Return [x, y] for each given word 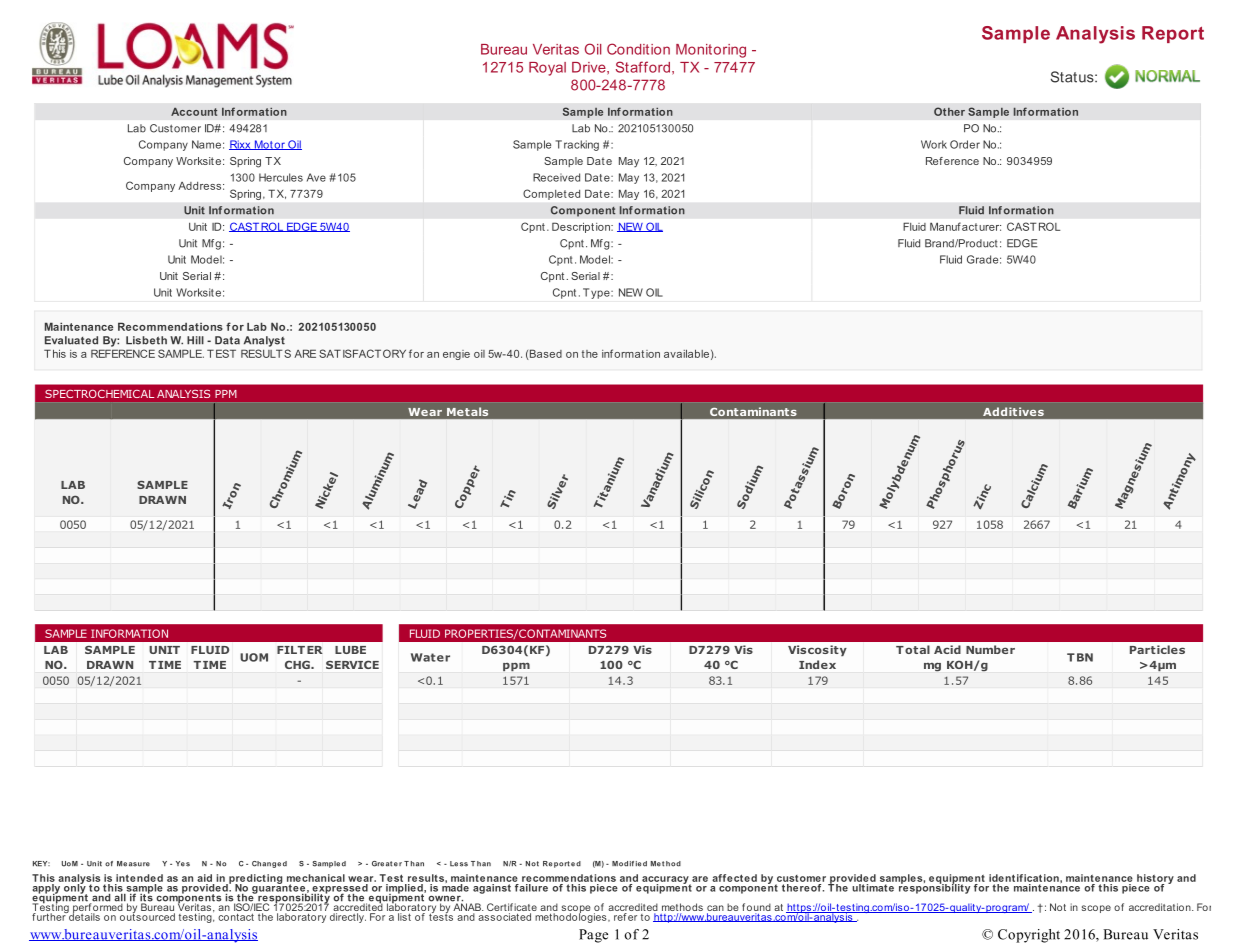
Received [556, 177]
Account [194, 112]
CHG [298, 665]
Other [949, 111]
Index [817, 664]
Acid [947, 649]
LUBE [350, 650]
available [686, 353]
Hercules [281, 177]
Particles [1157, 649]
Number [990, 649]
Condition [638, 49]
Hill [195, 340]
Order [965, 144]
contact [236, 917]
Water [430, 657]
